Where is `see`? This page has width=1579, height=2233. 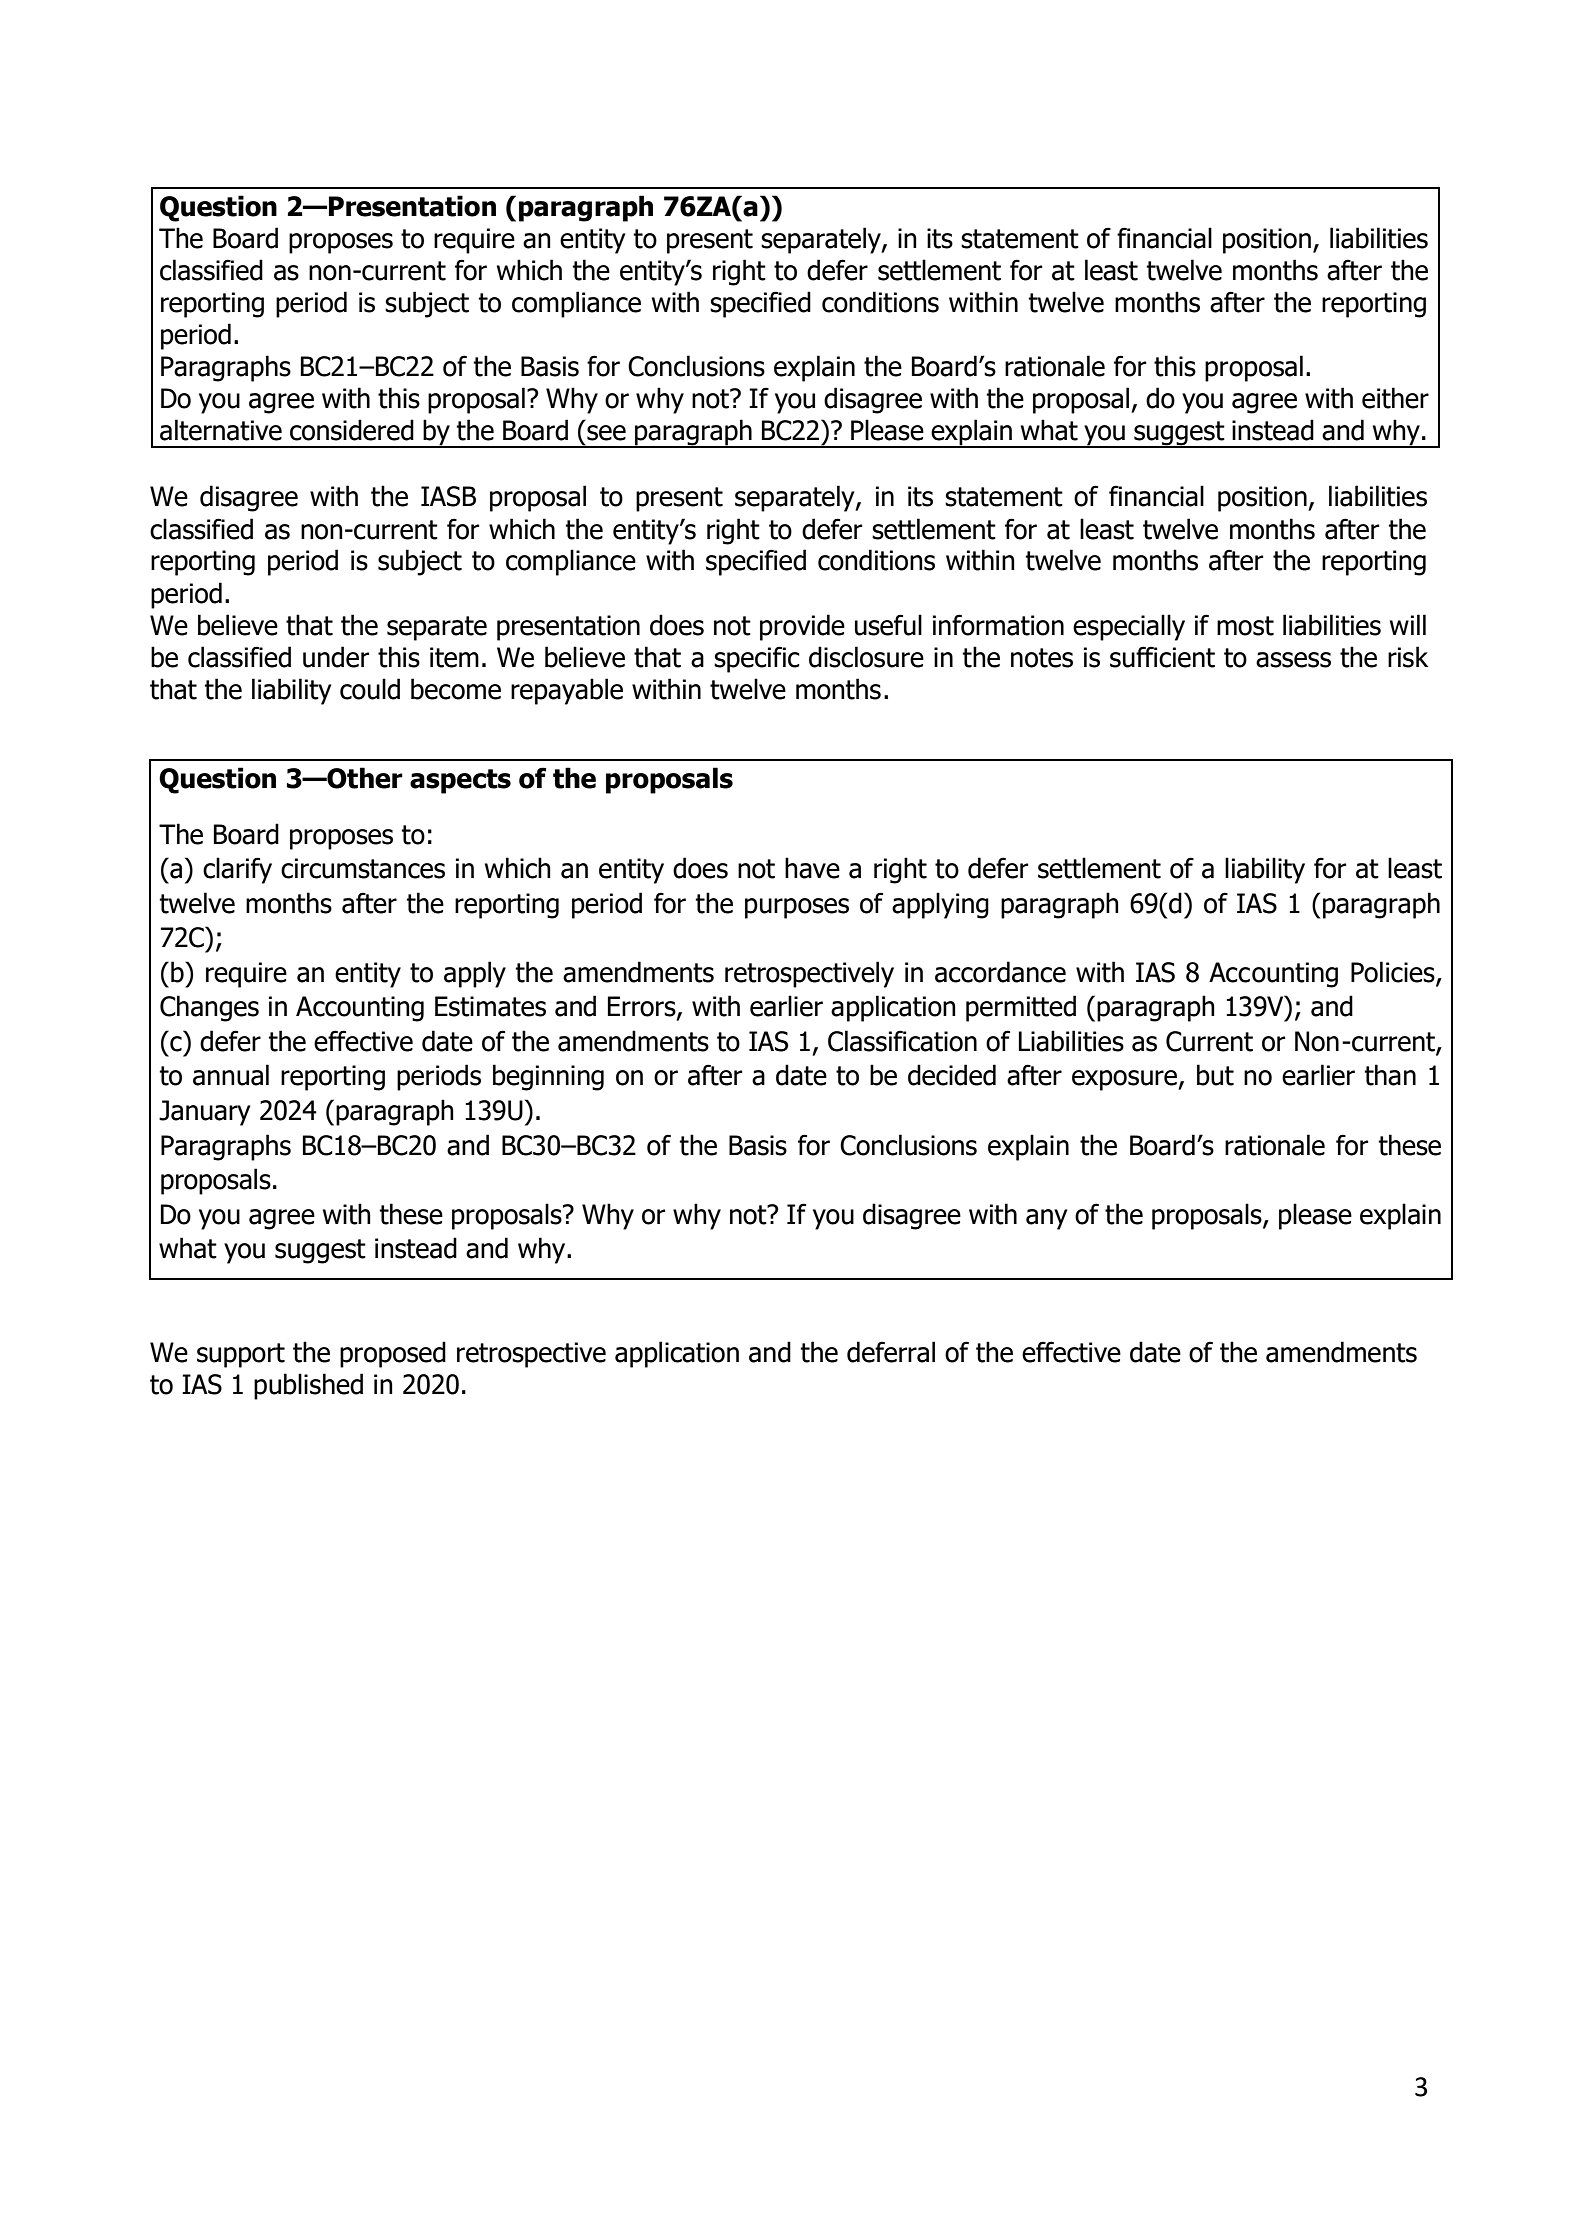
see is located at coordinates (606, 433).
